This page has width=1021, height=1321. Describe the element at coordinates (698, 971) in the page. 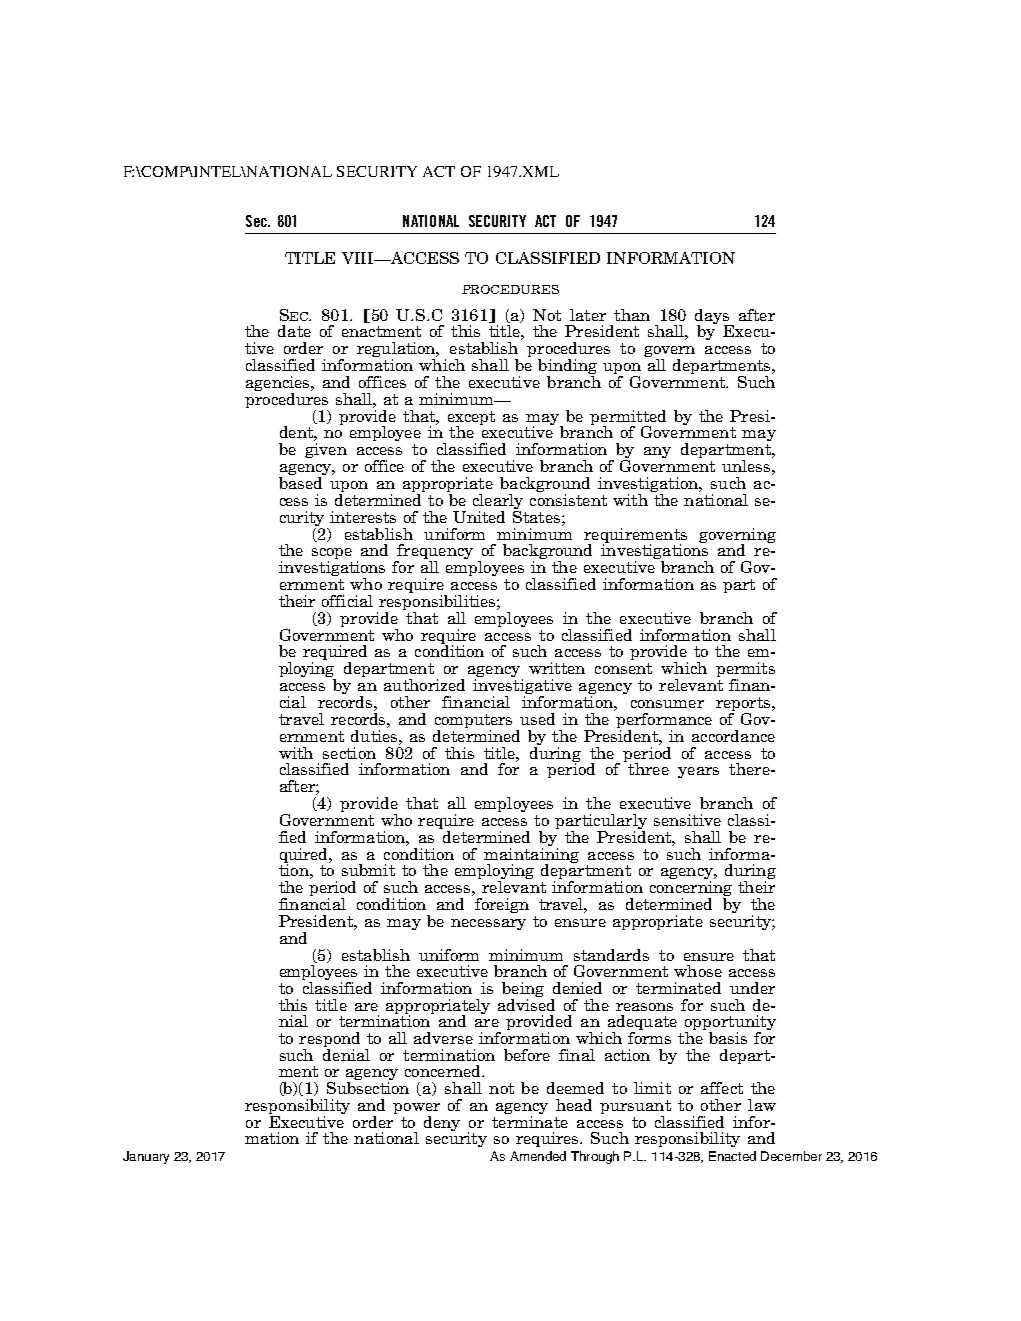

I see `whose` at that location.
